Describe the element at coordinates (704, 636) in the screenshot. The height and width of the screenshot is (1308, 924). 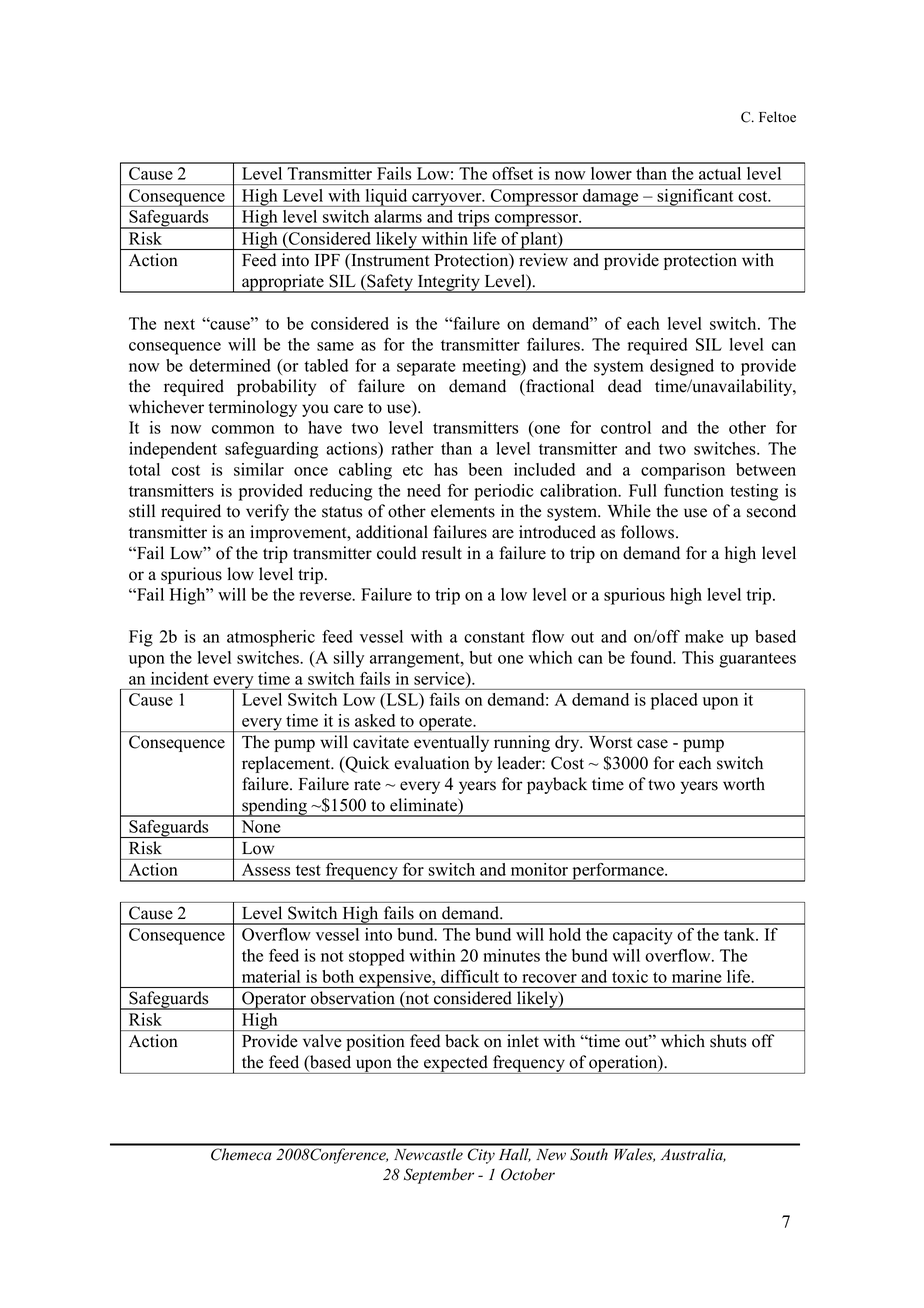
I see `make` at that location.
